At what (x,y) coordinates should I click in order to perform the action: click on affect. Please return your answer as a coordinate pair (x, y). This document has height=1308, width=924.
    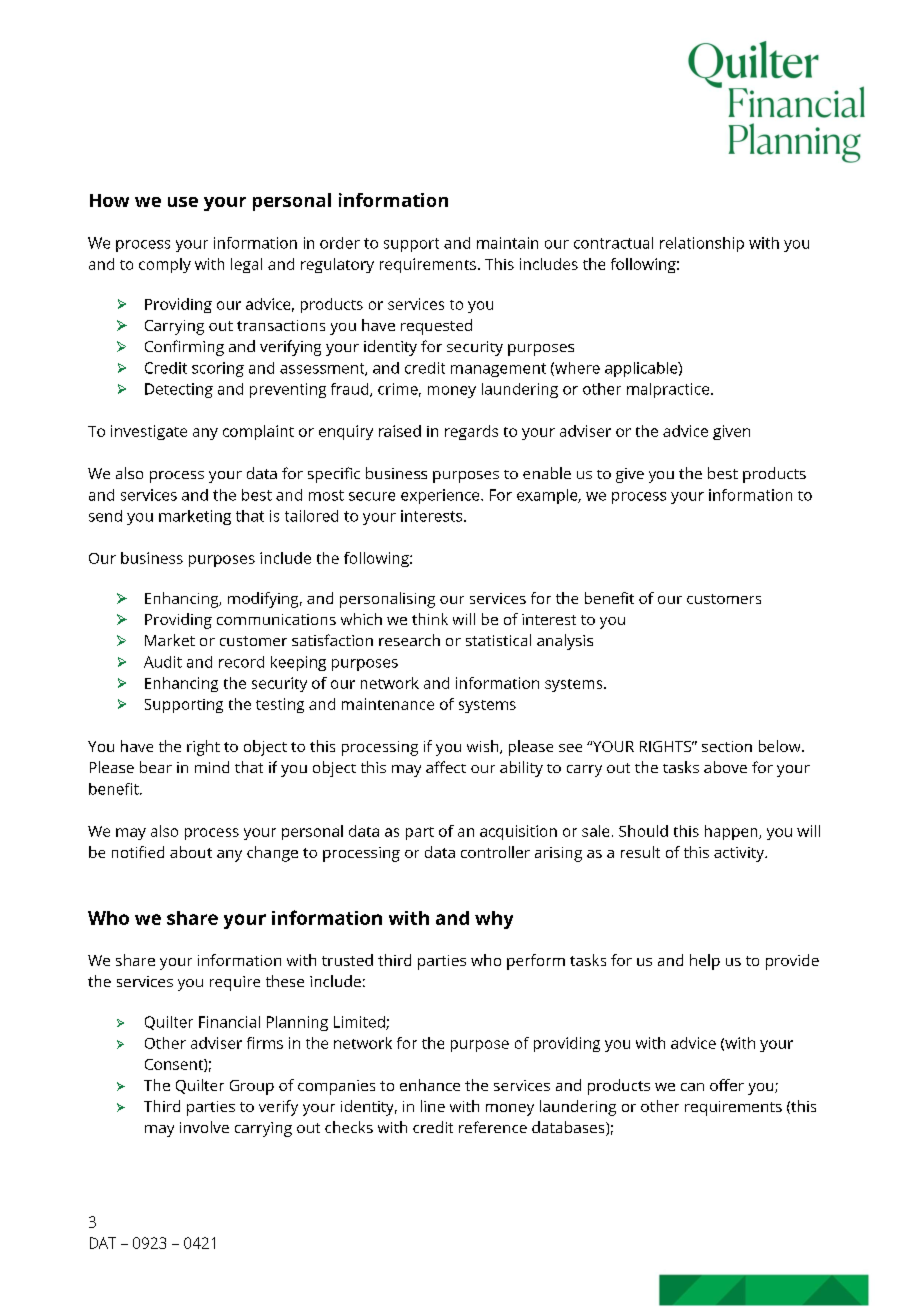
    Looking at the image, I should click on (446, 767).
